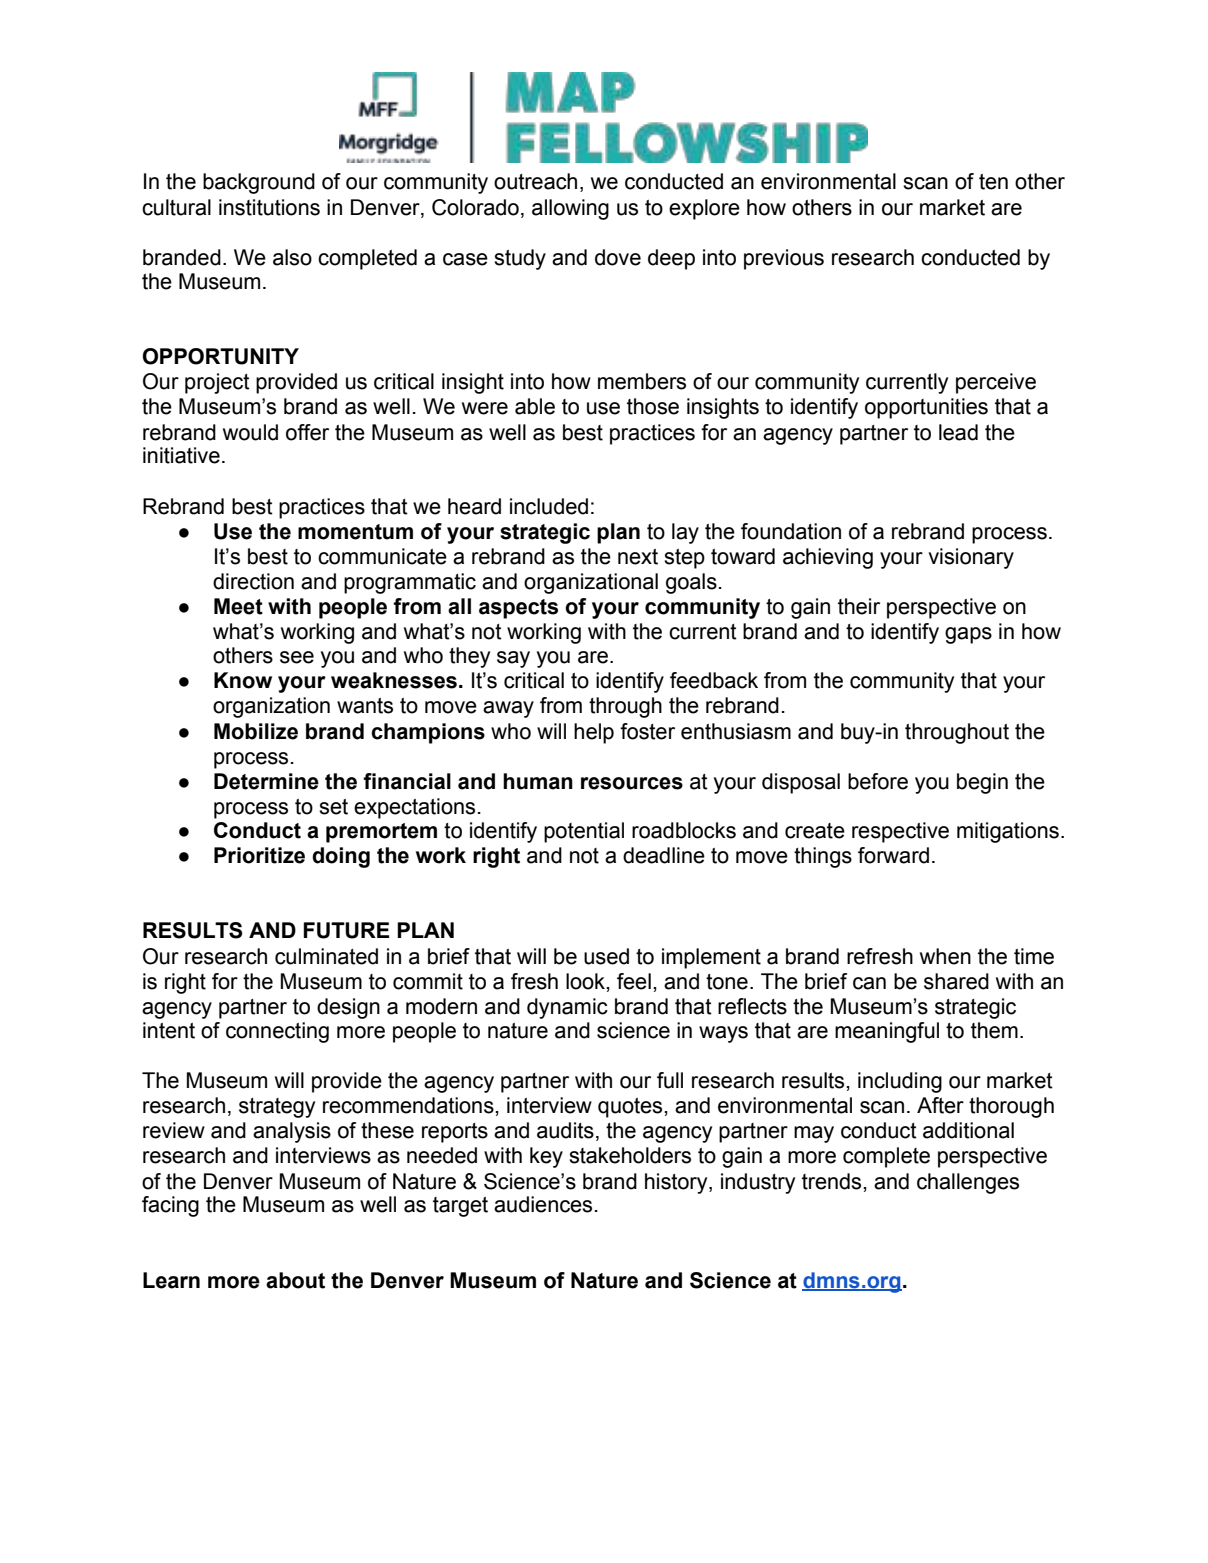  What do you see at coordinates (570, 209) in the screenshot?
I see `allowing` at bounding box center [570, 209].
